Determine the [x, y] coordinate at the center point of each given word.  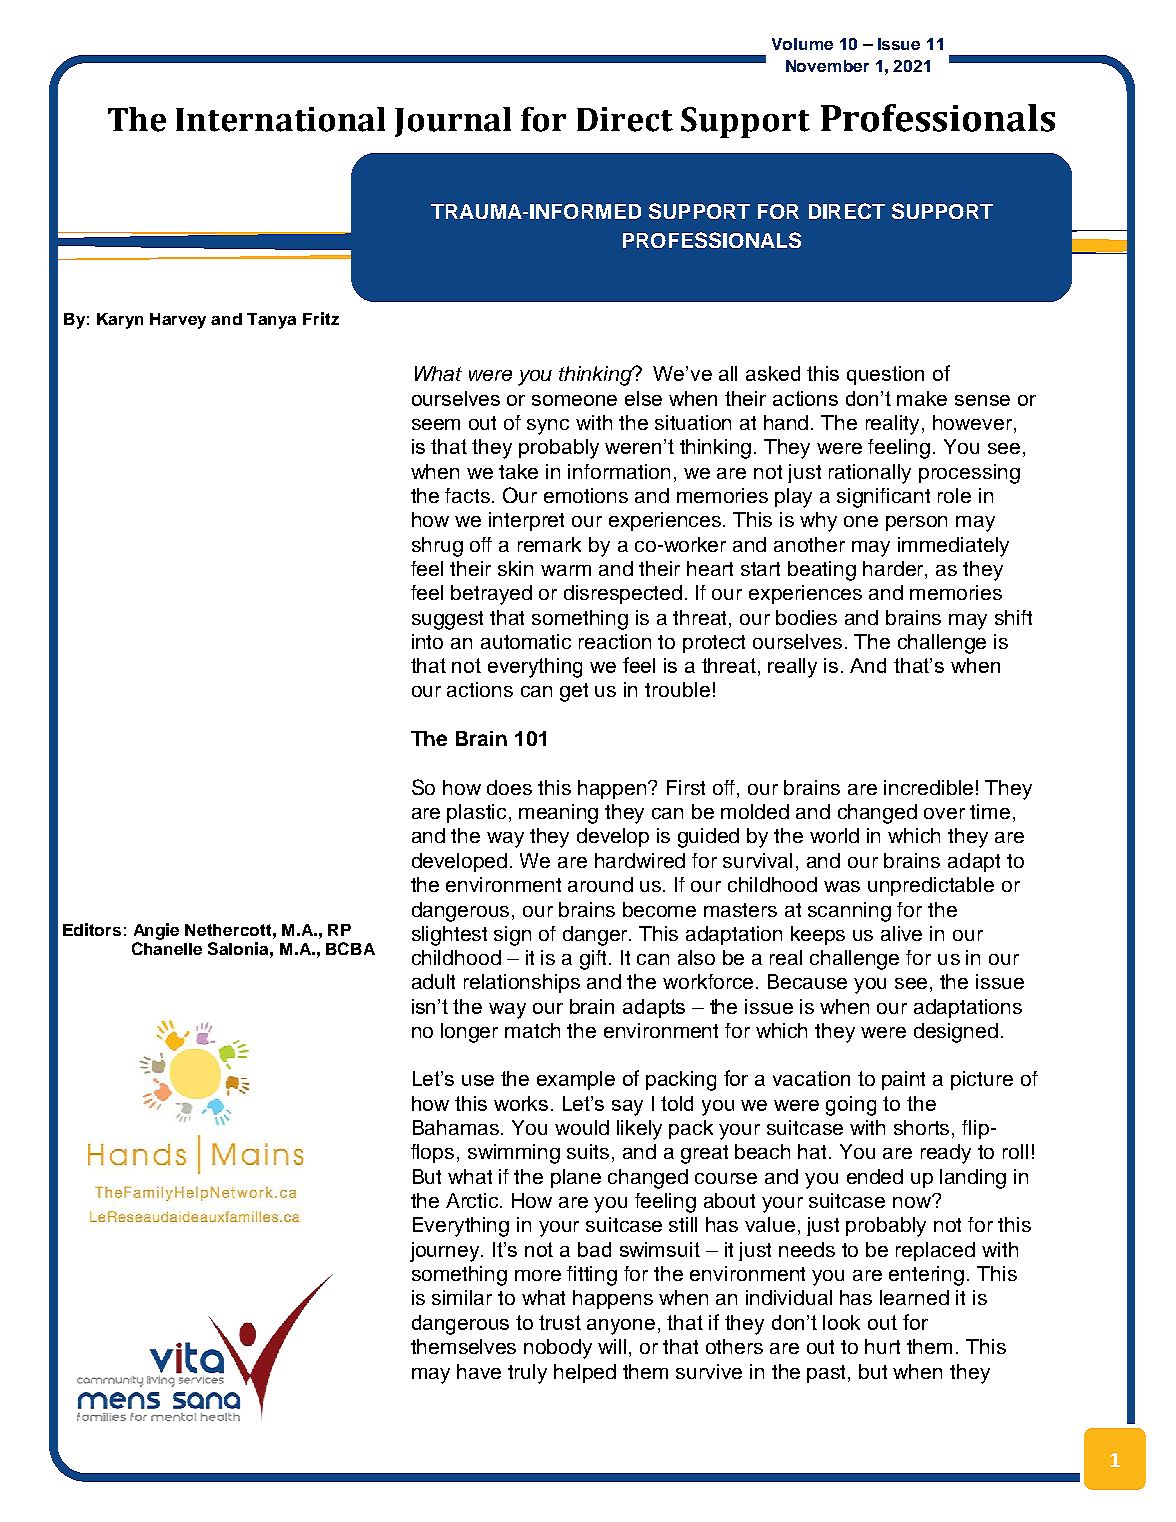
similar [462, 1297]
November [827, 66]
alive [901, 933]
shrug [437, 547]
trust [560, 1322]
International [280, 119]
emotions [586, 495]
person [916, 523]
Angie [156, 931]
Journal [453, 122]
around [600, 884]
